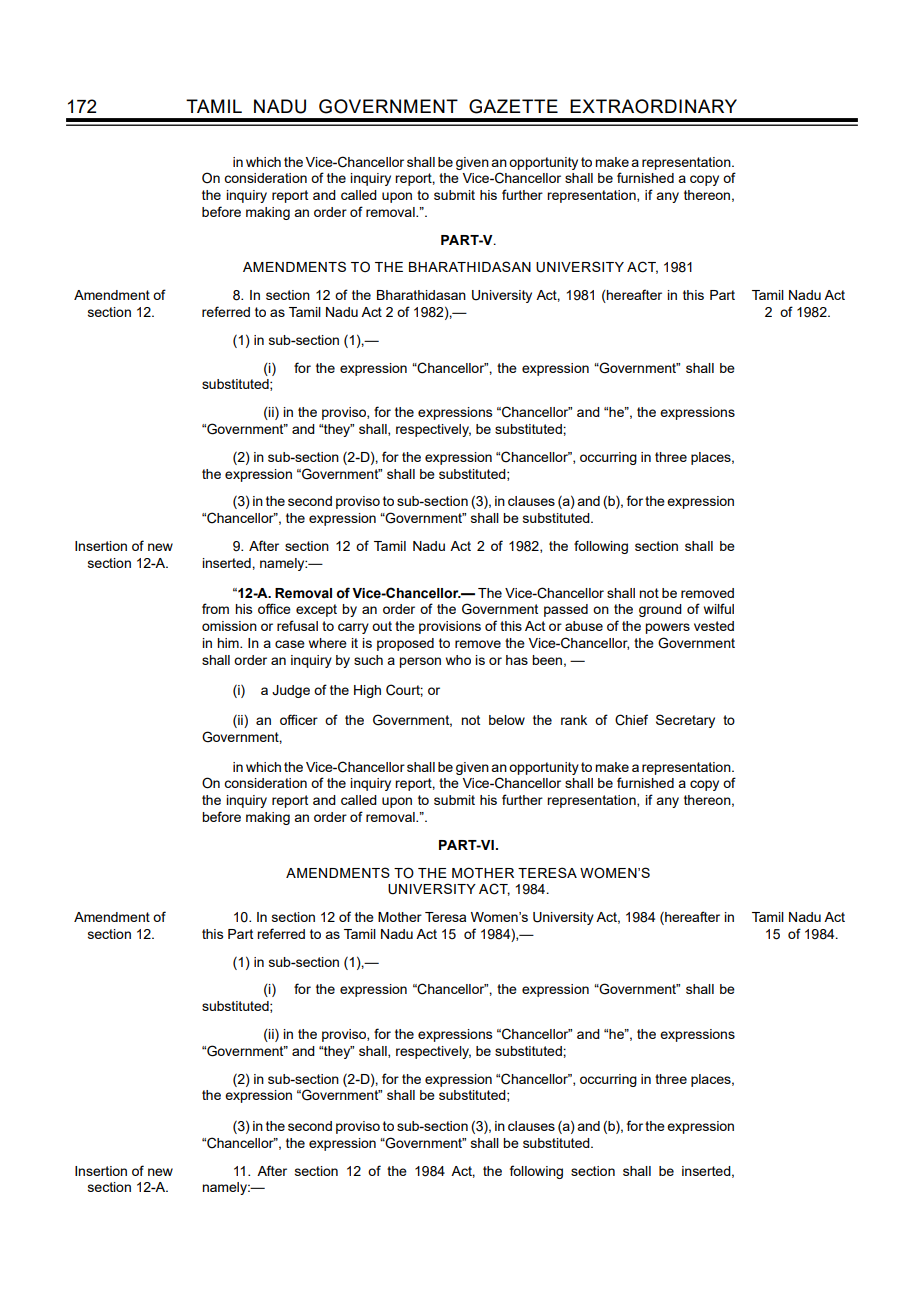 This screenshot has height=1308, width=924. I want to click on except, so click(316, 610).
